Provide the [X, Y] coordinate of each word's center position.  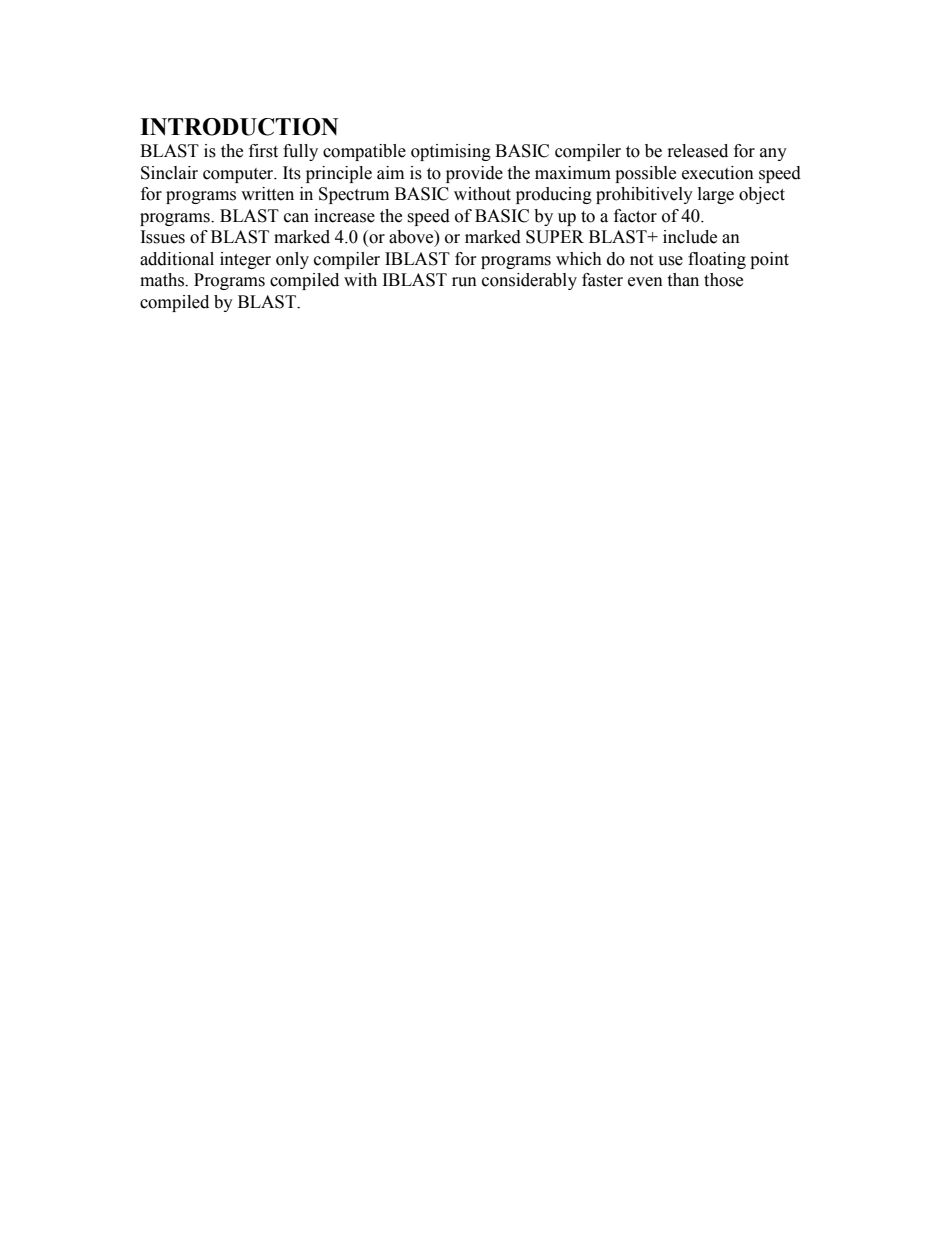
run [464, 282]
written [267, 194]
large [716, 195]
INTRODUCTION [239, 127]
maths [163, 280]
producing [554, 195]
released [698, 151]
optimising [451, 152]
